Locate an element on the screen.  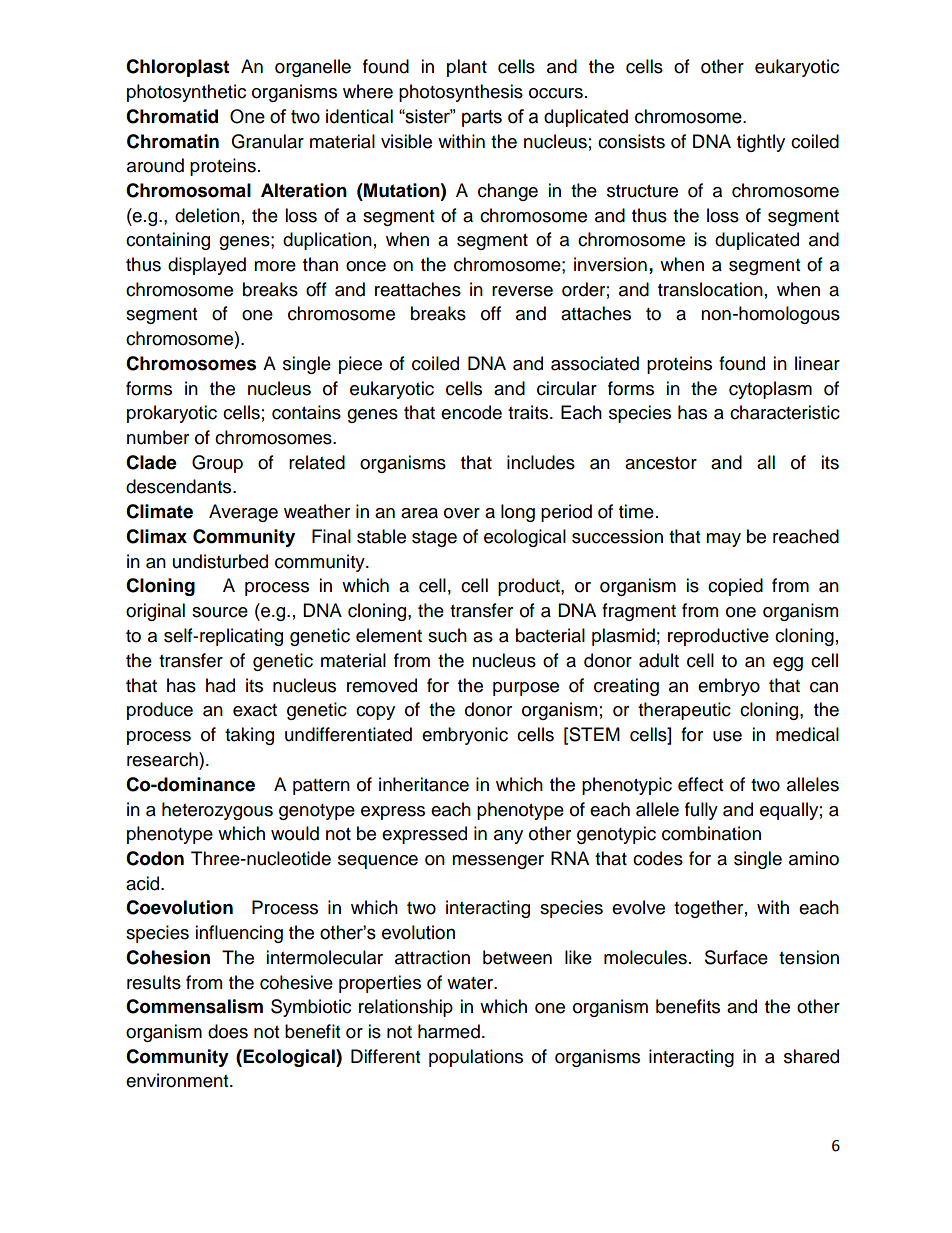
photosynthetic is located at coordinates (186, 93).
